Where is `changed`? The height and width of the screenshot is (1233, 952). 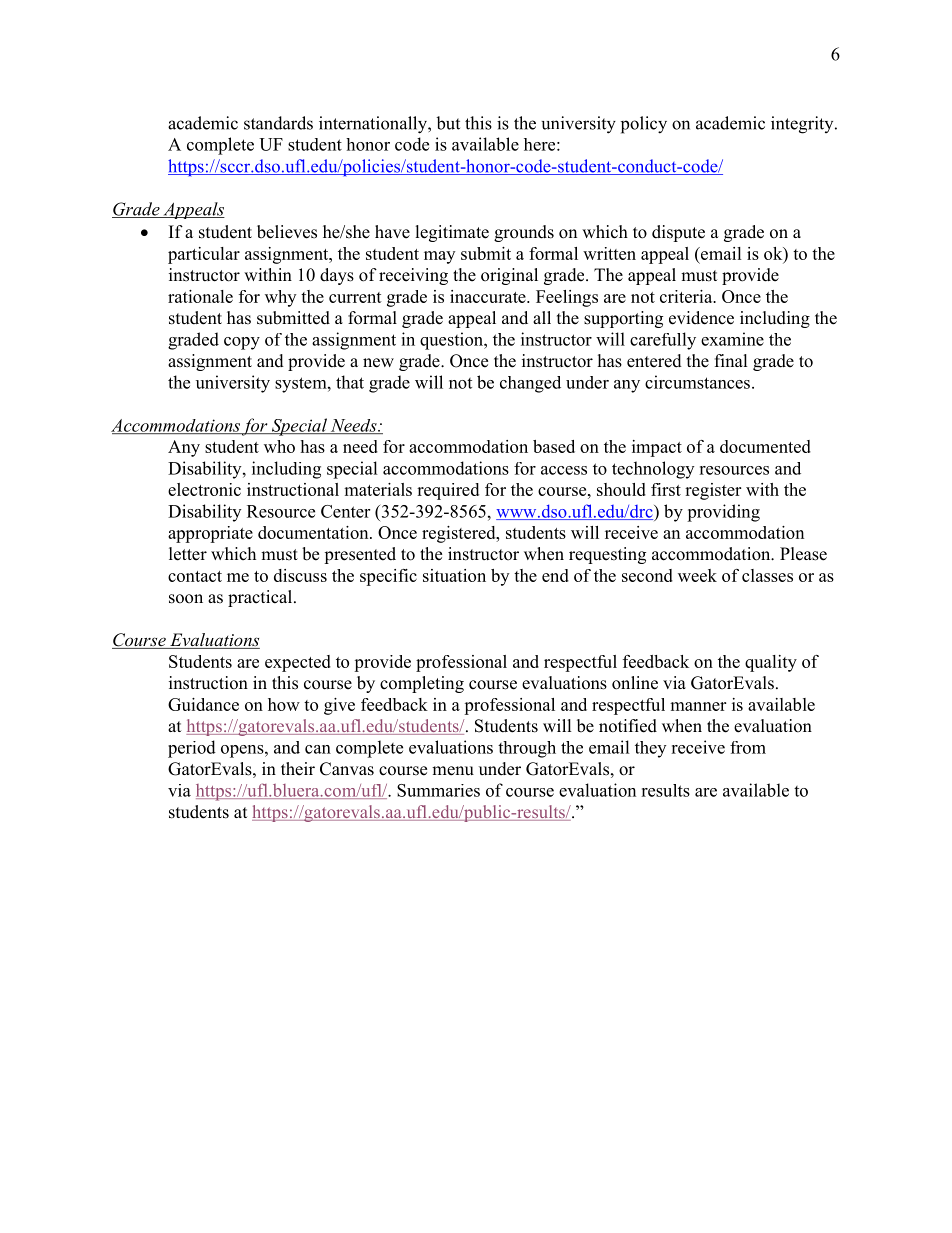
changed is located at coordinates (530, 384).
